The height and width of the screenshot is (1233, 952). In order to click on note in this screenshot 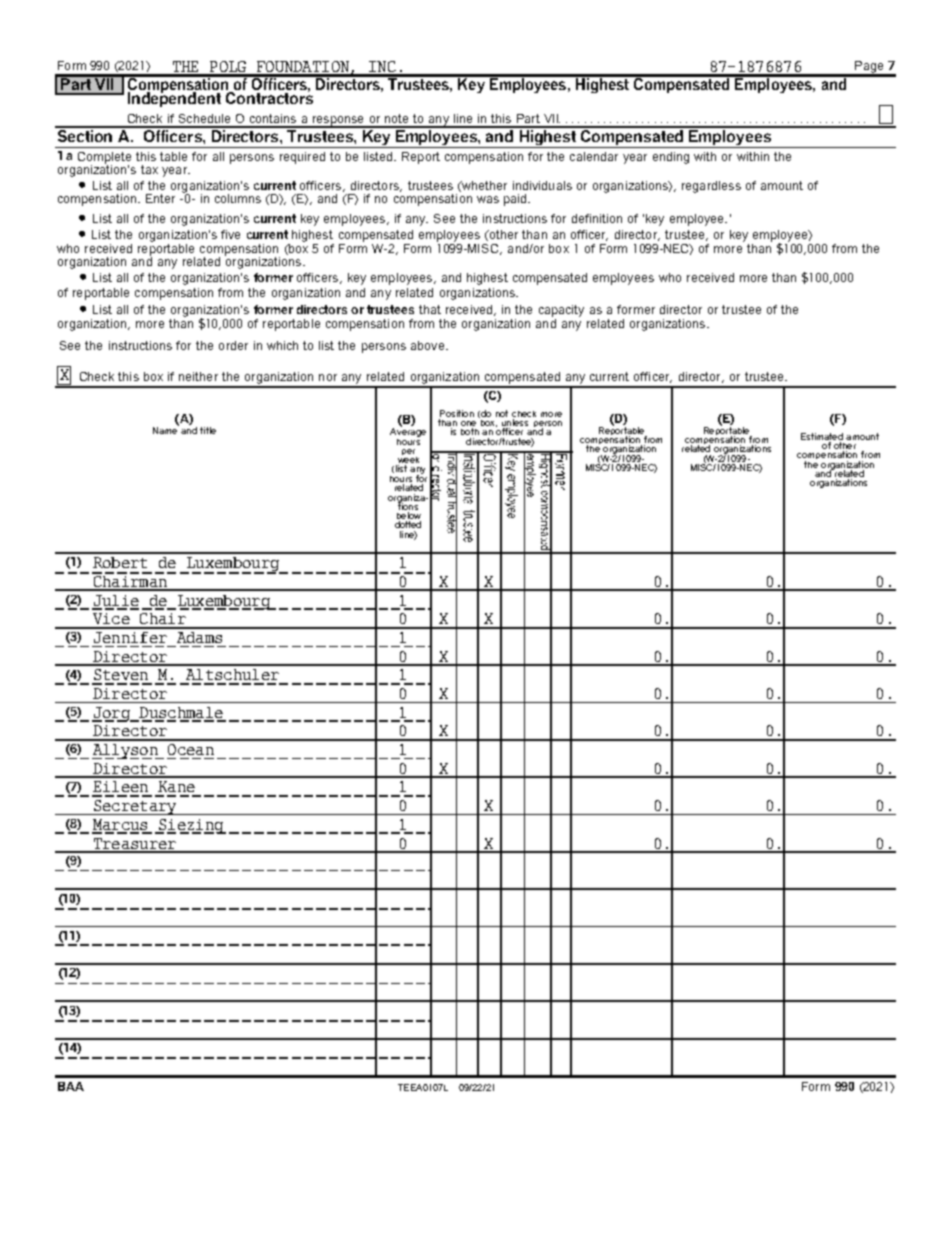, I will do `click(396, 118)`.
